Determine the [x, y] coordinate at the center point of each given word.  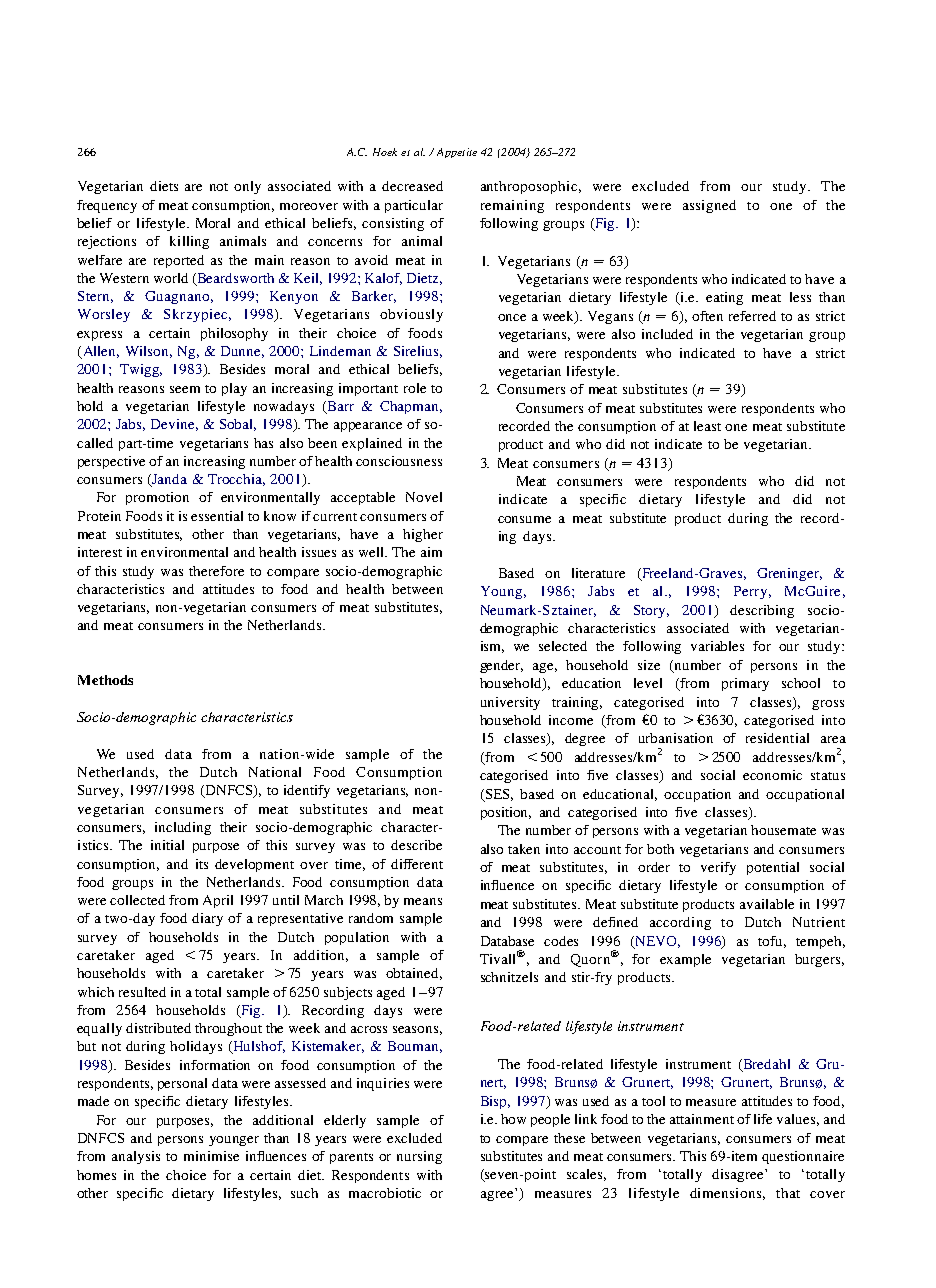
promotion [157, 498]
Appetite [457, 153]
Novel [424, 497]
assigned [709, 206]
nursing [419, 1157]
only [247, 187]
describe [416, 845]
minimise [211, 1156]
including [183, 828]
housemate [783, 830]
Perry [750, 592]
